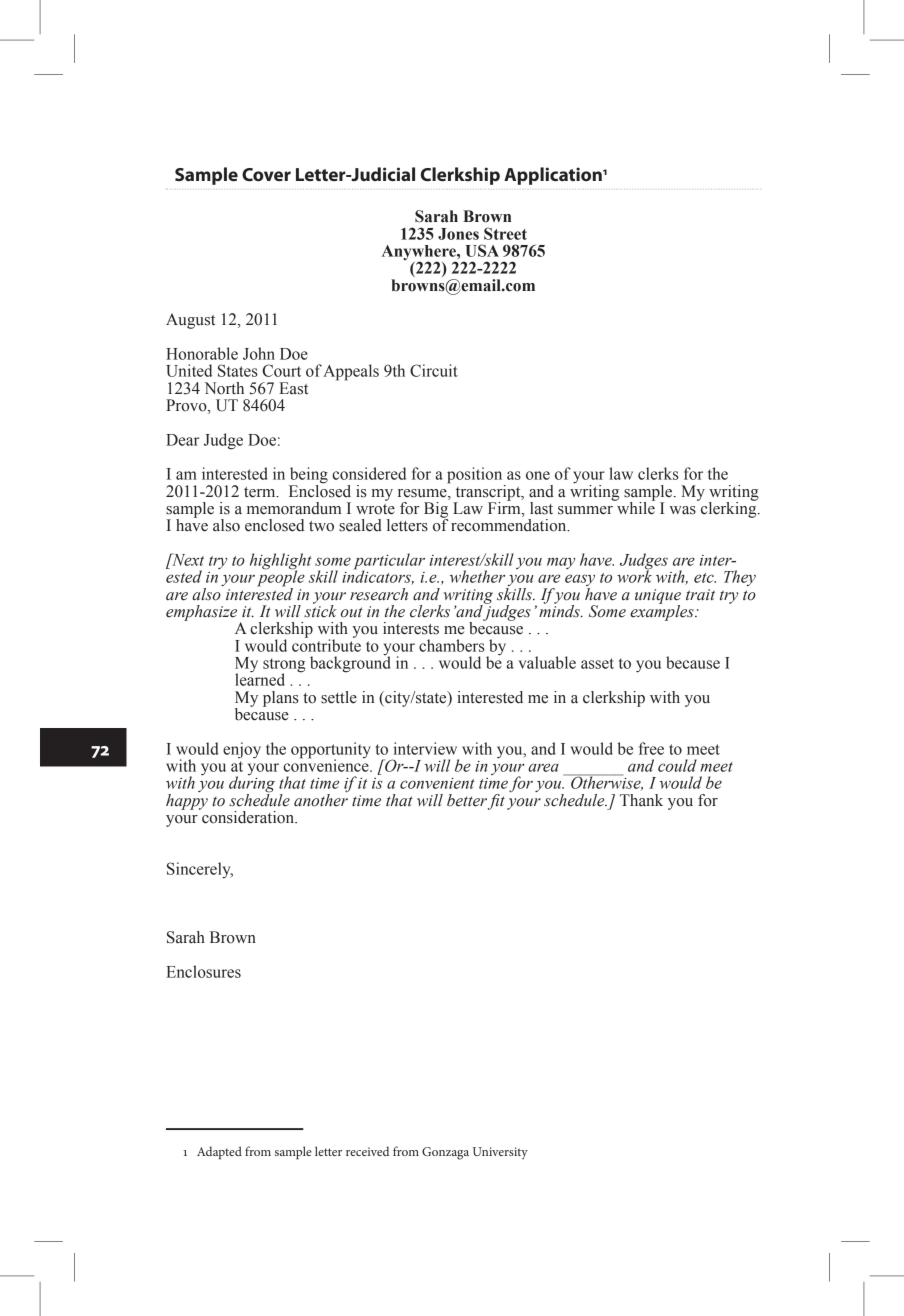  Describe the element at coordinates (452, 645) in the screenshot. I see `chambers` at that location.
